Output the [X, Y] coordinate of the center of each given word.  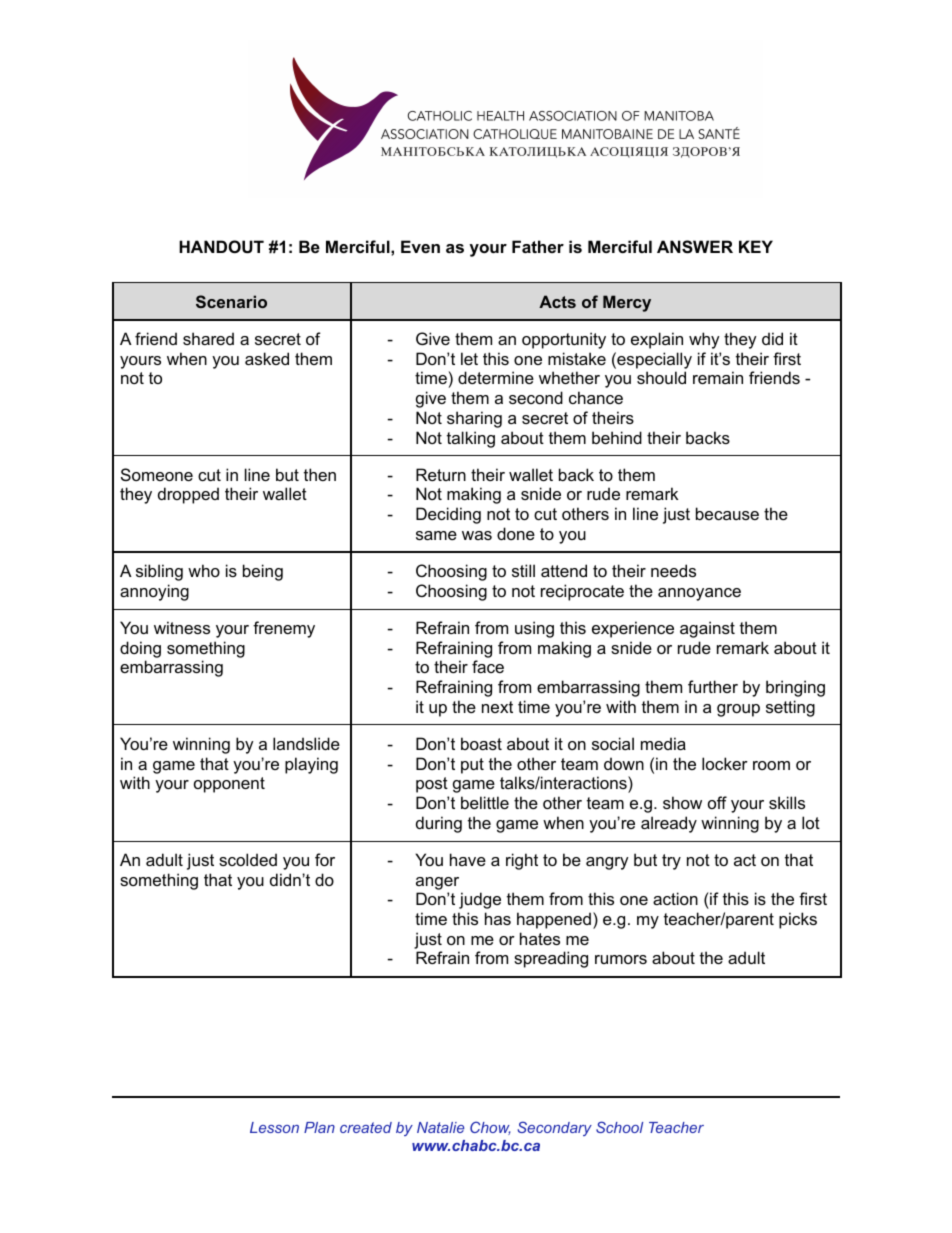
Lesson [274, 1127]
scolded [248, 859]
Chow [490, 1128]
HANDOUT [221, 246]
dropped [188, 495]
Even [420, 246]
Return [441, 474]
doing [140, 649]
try [671, 862]
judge [480, 900]
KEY [756, 246]
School [619, 1127]
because [727, 513]
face [488, 666]
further [713, 686]
